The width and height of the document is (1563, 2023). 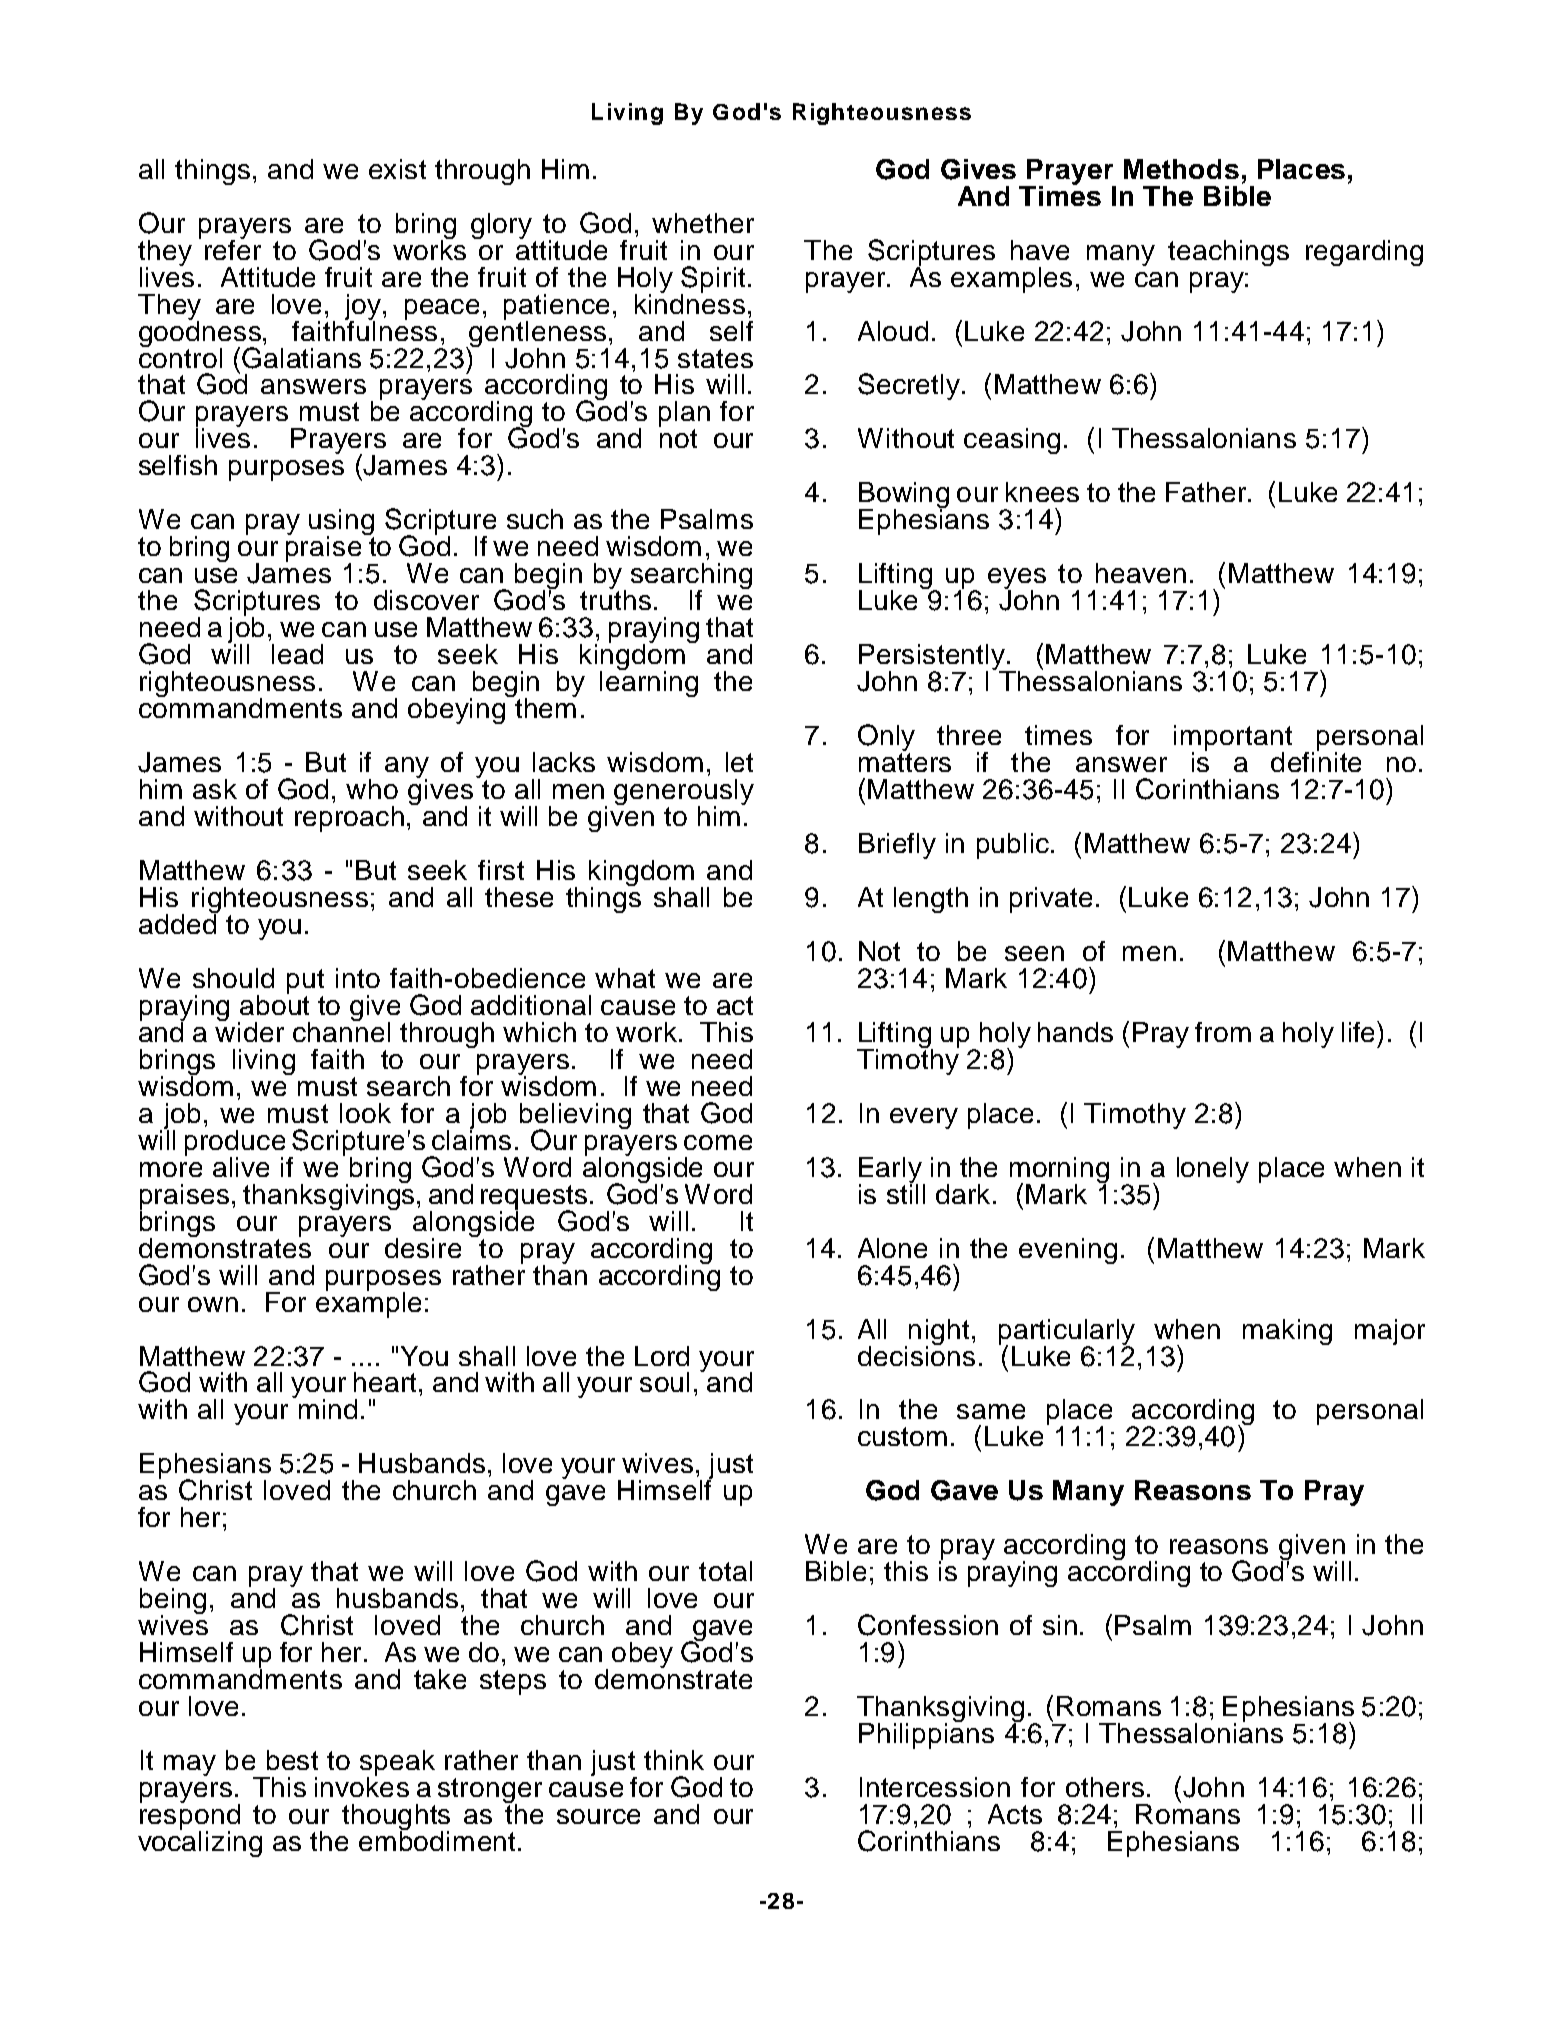 I want to click on heaven, so click(x=1141, y=573).
